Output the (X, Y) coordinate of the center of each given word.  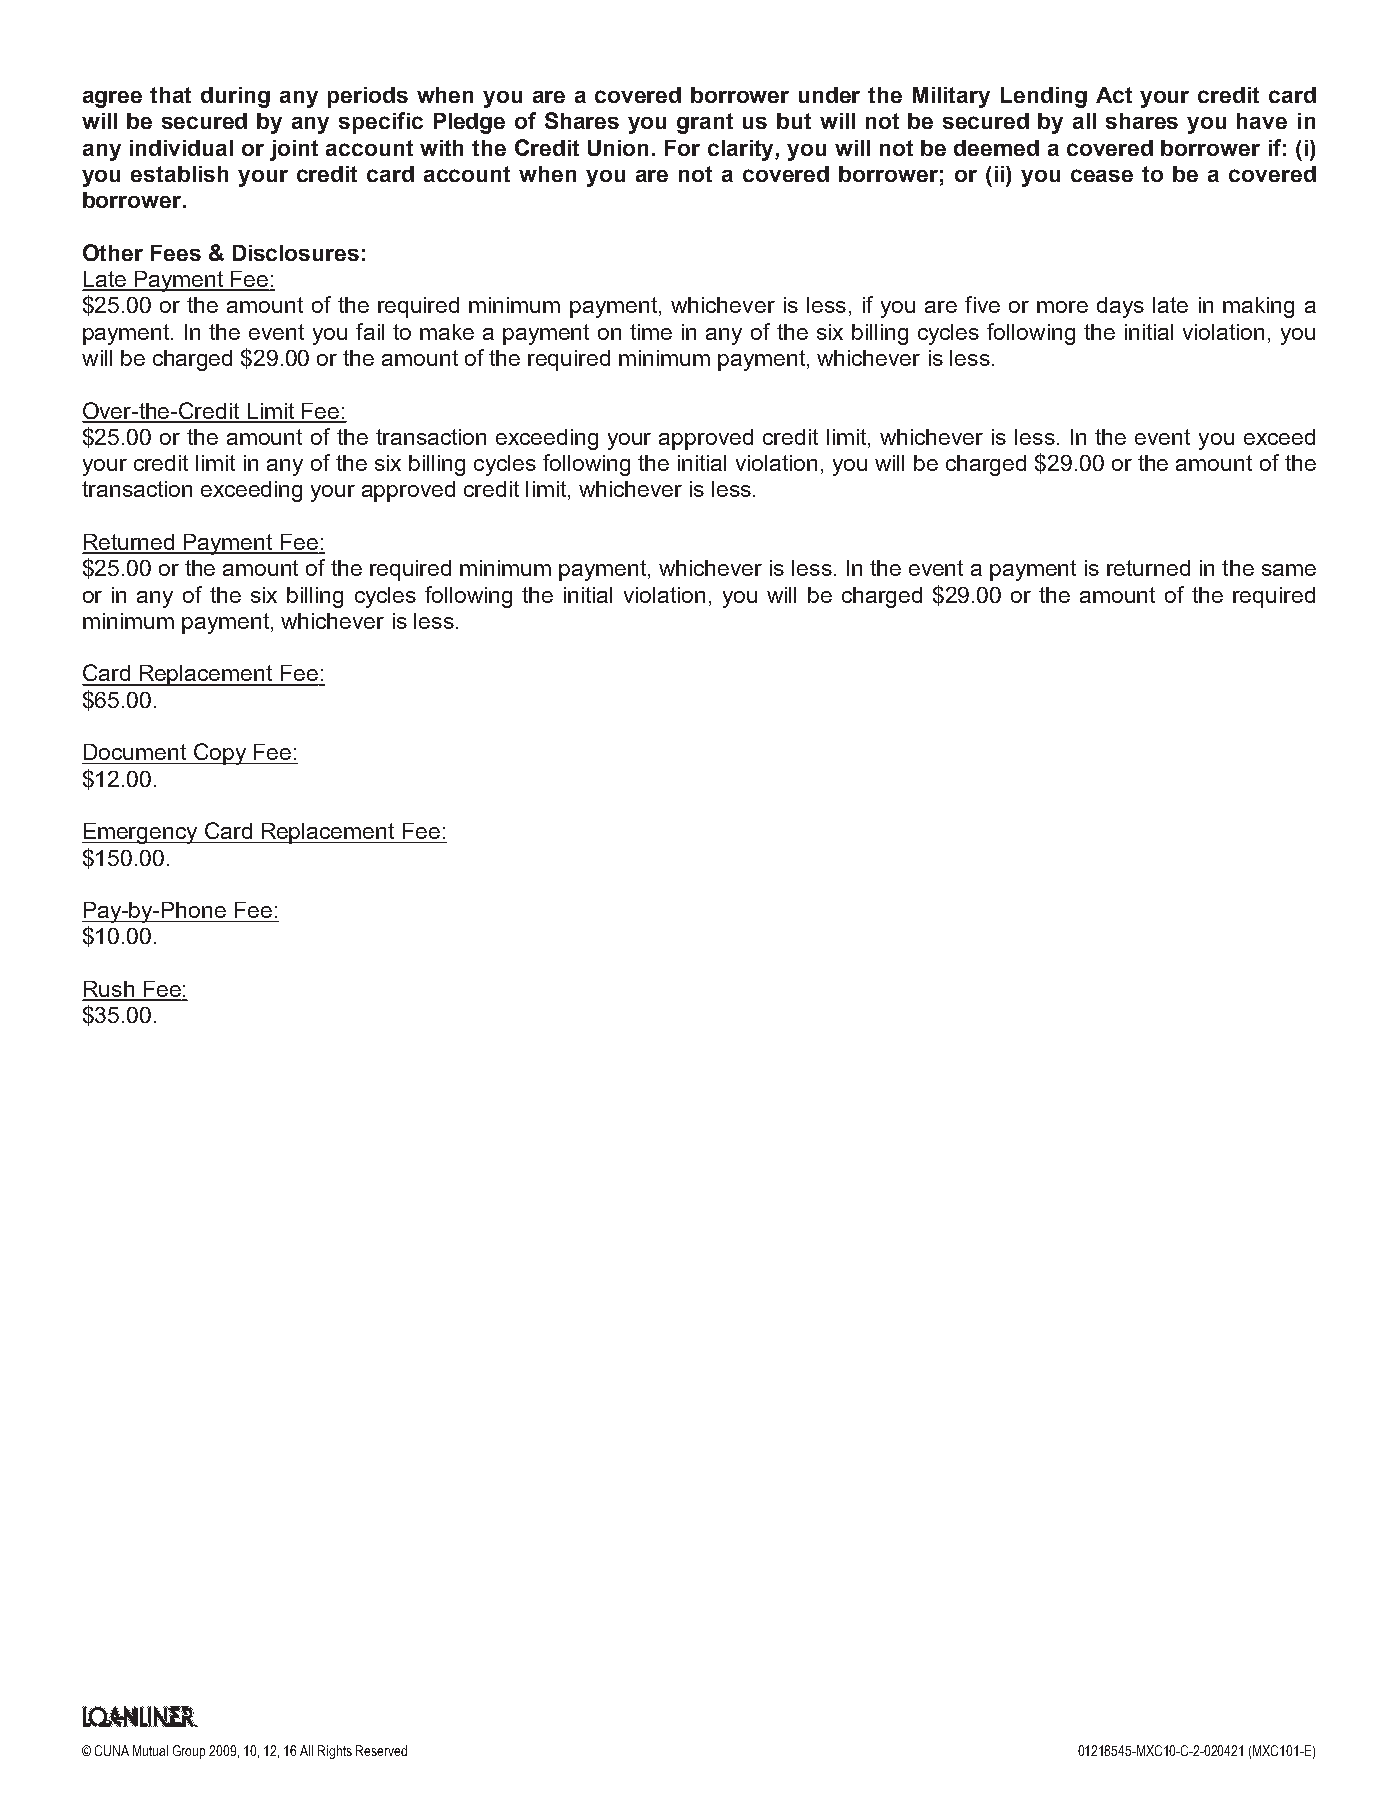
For (682, 148)
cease (1102, 175)
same (1289, 570)
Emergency (141, 833)
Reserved (381, 1750)
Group (189, 1752)
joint (294, 150)
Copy (219, 754)
